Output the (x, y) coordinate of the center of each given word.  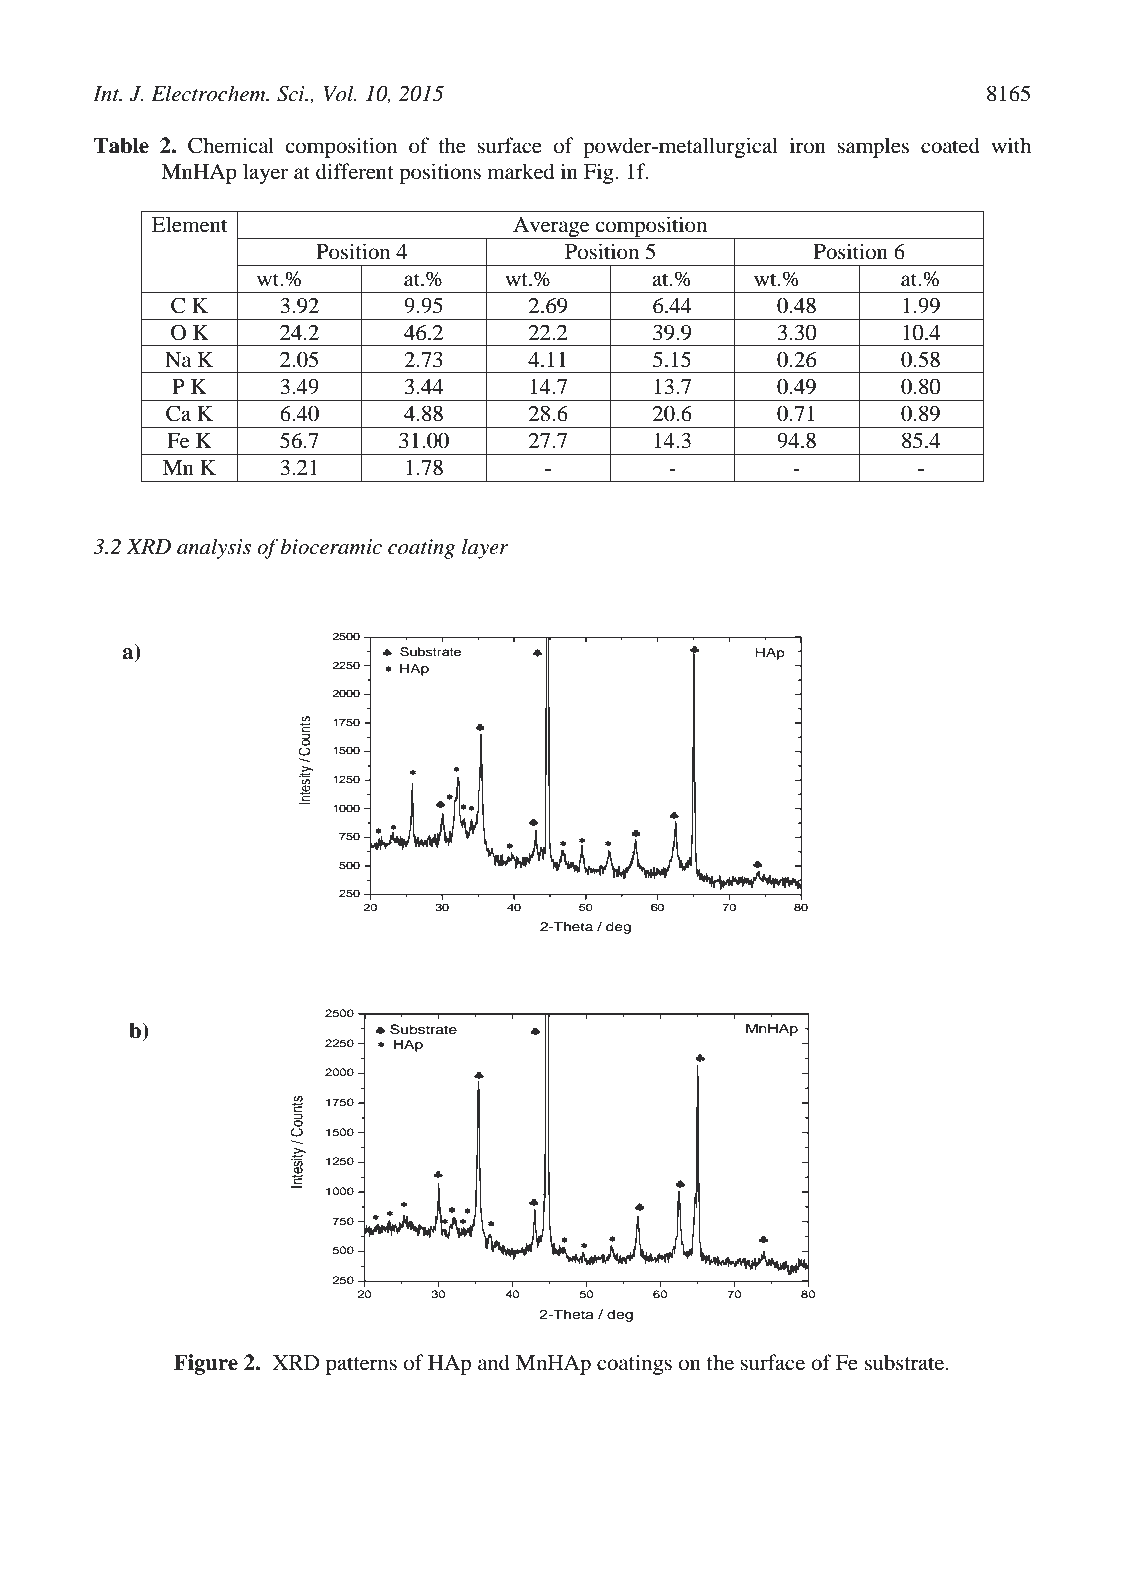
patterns (361, 1366)
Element (189, 224)
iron (808, 145)
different (355, 171)
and (494, 1362)
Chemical (231, 145)
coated (950, 145)
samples (873, 147)
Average (551, 228)
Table (121, 145)
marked (520, 171)
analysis (214, 548)
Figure (206, 1364)
